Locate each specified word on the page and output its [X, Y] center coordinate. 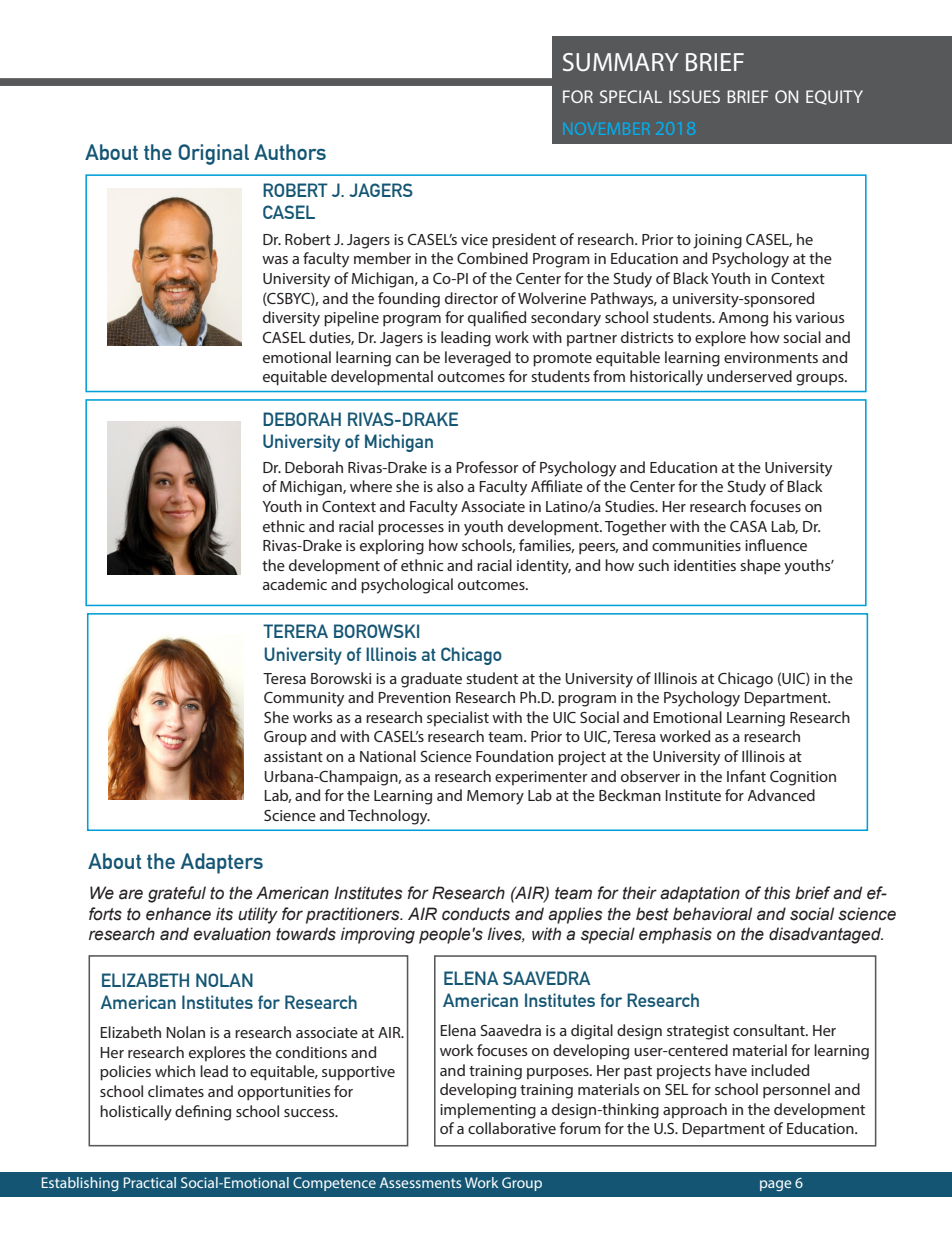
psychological [407, 586]
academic [295, 584]
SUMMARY [621, 62]
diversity [291, 319]
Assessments [420, 1182]
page [776, 1185]
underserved [749, 376]
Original [213, 154]
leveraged [478, 359]
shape [760, 567]
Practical [150, 1182]
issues [694, 96]
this [777, 893]
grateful [177, 894]
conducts [476, 914]
